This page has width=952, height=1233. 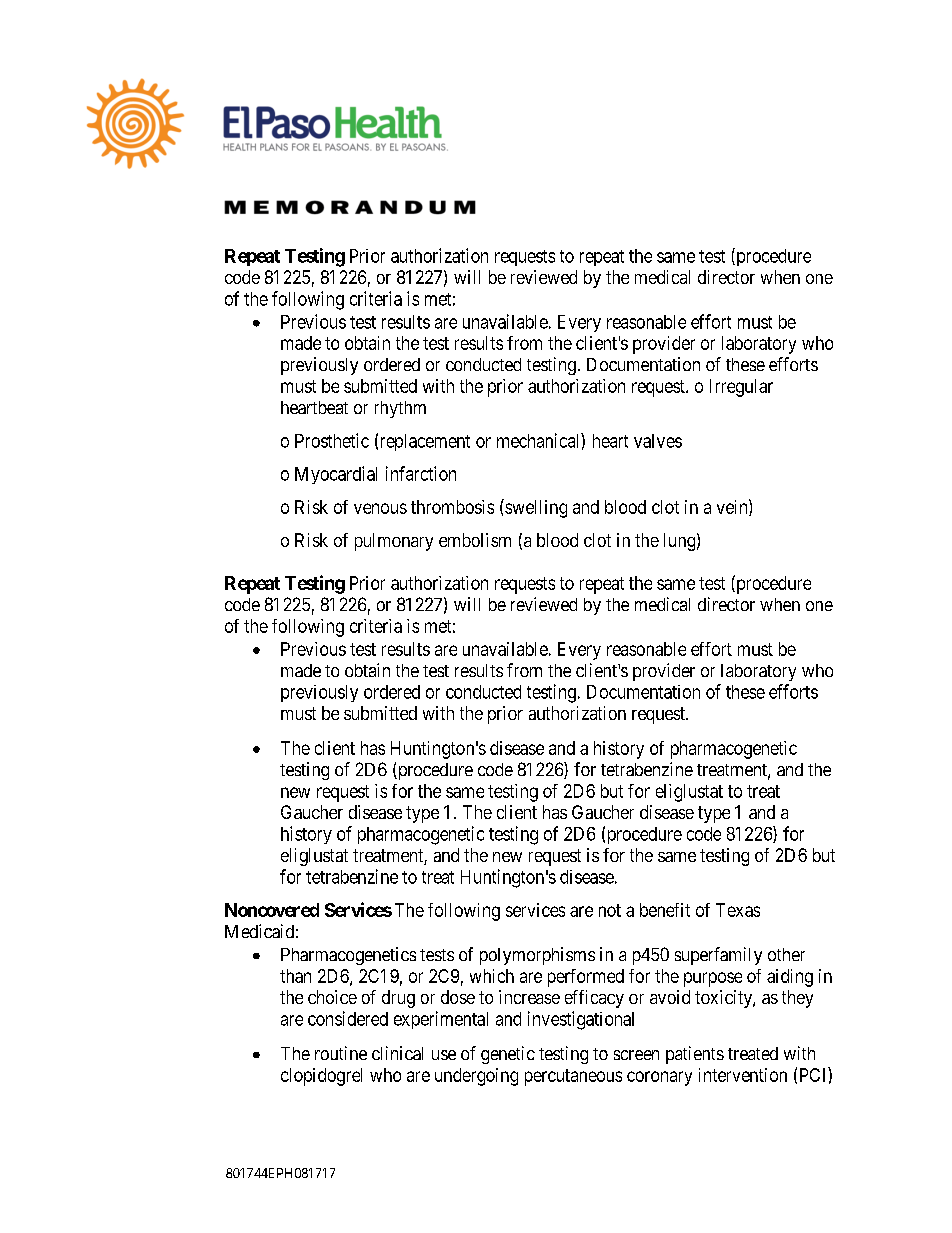 I want to click on percutaneous, so click(x=573, y=1077).
